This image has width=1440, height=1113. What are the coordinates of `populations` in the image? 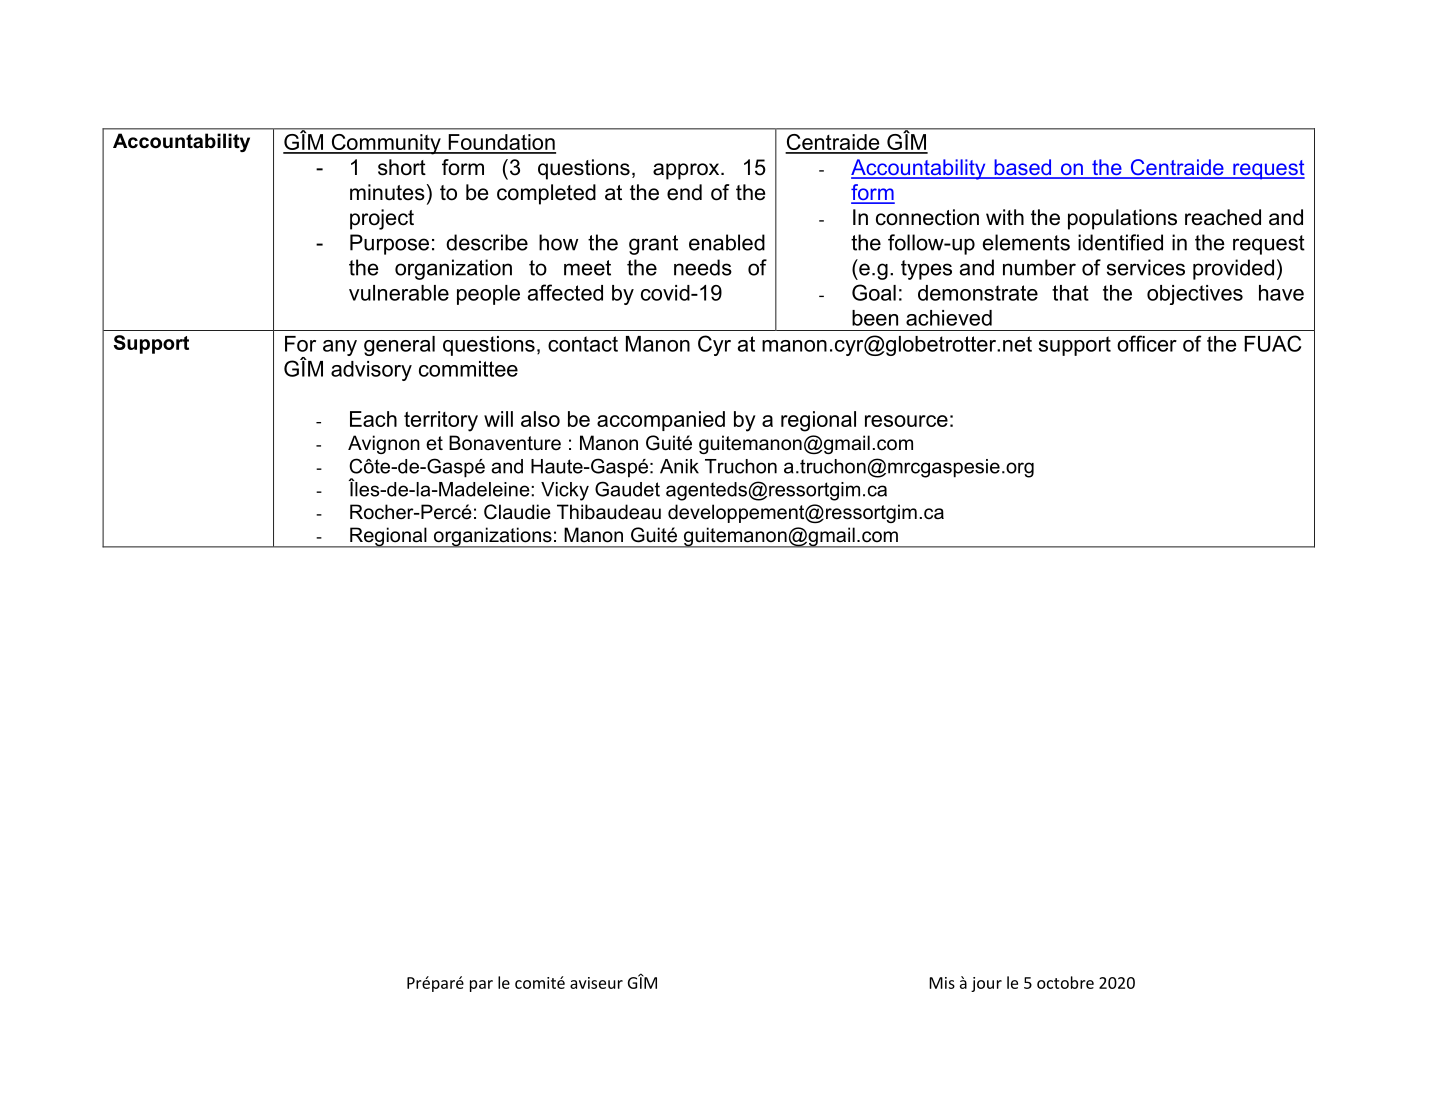 It's located at (1122, 219).
